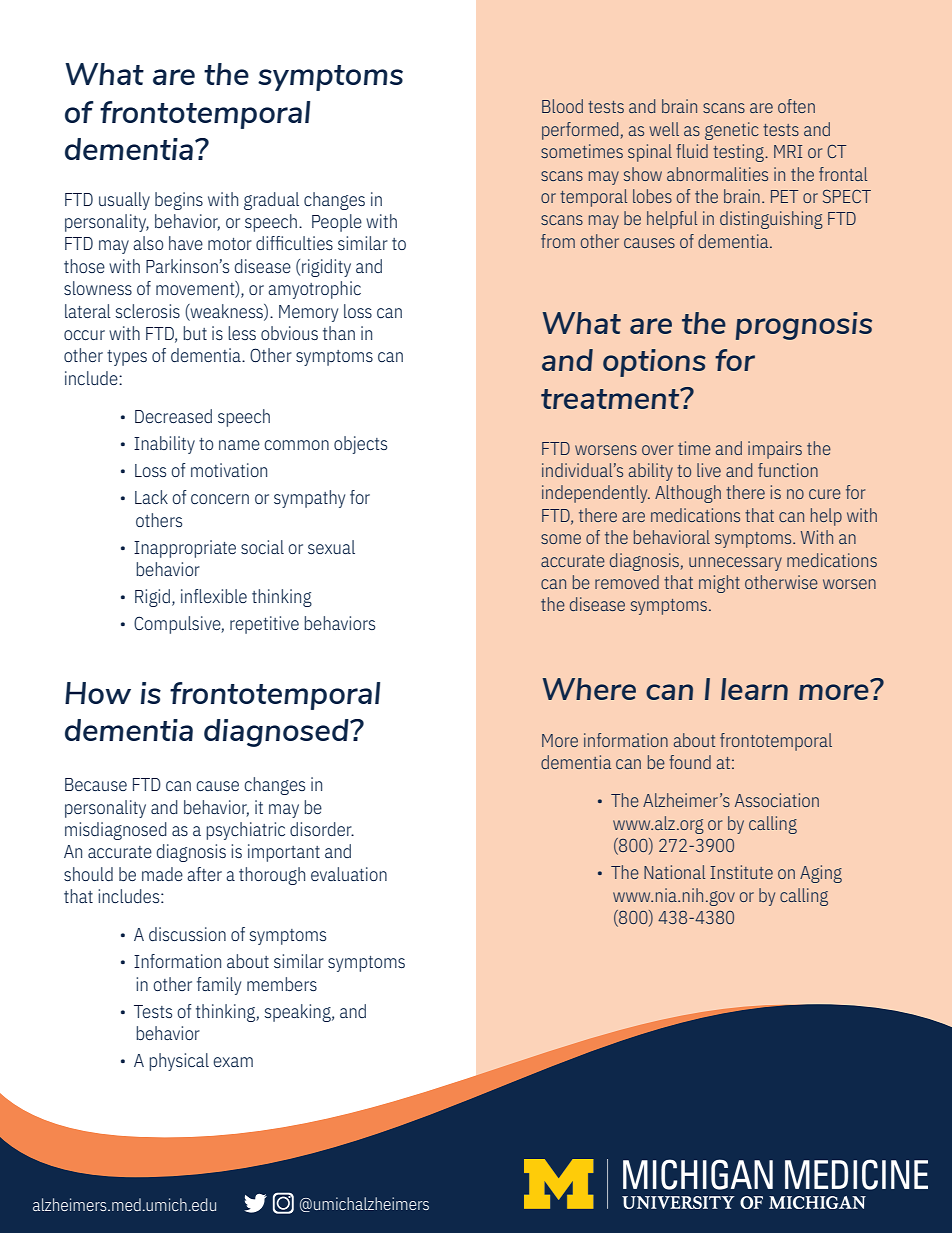  What do you see at coordinates (162, 874) in the screenshot?
I see `made` at bounding box center [162, 874].
